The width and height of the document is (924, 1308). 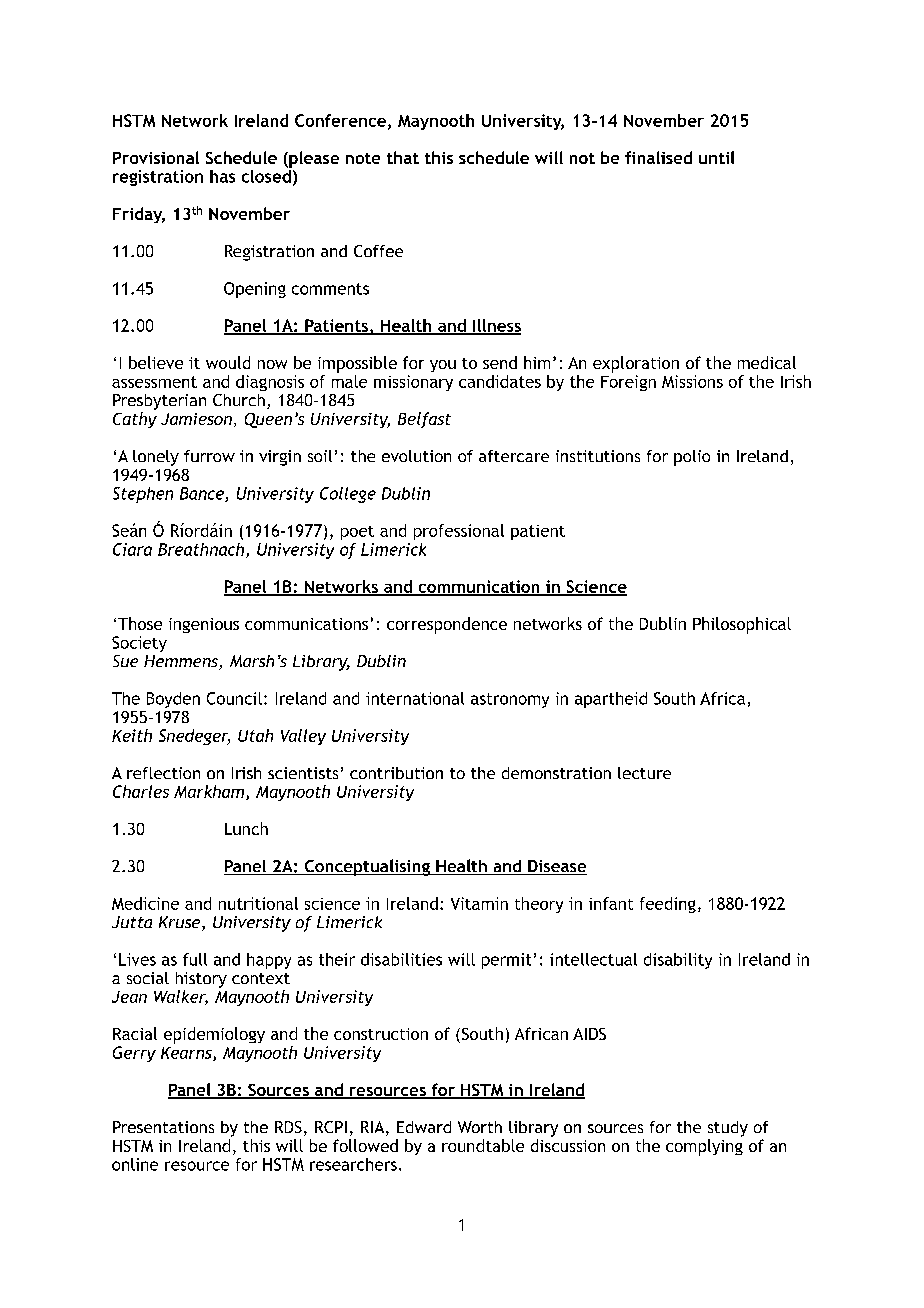 What do you see at coordinates (204, 625) in the document?
I see `ingenious` at bounding box center [204, 625].
